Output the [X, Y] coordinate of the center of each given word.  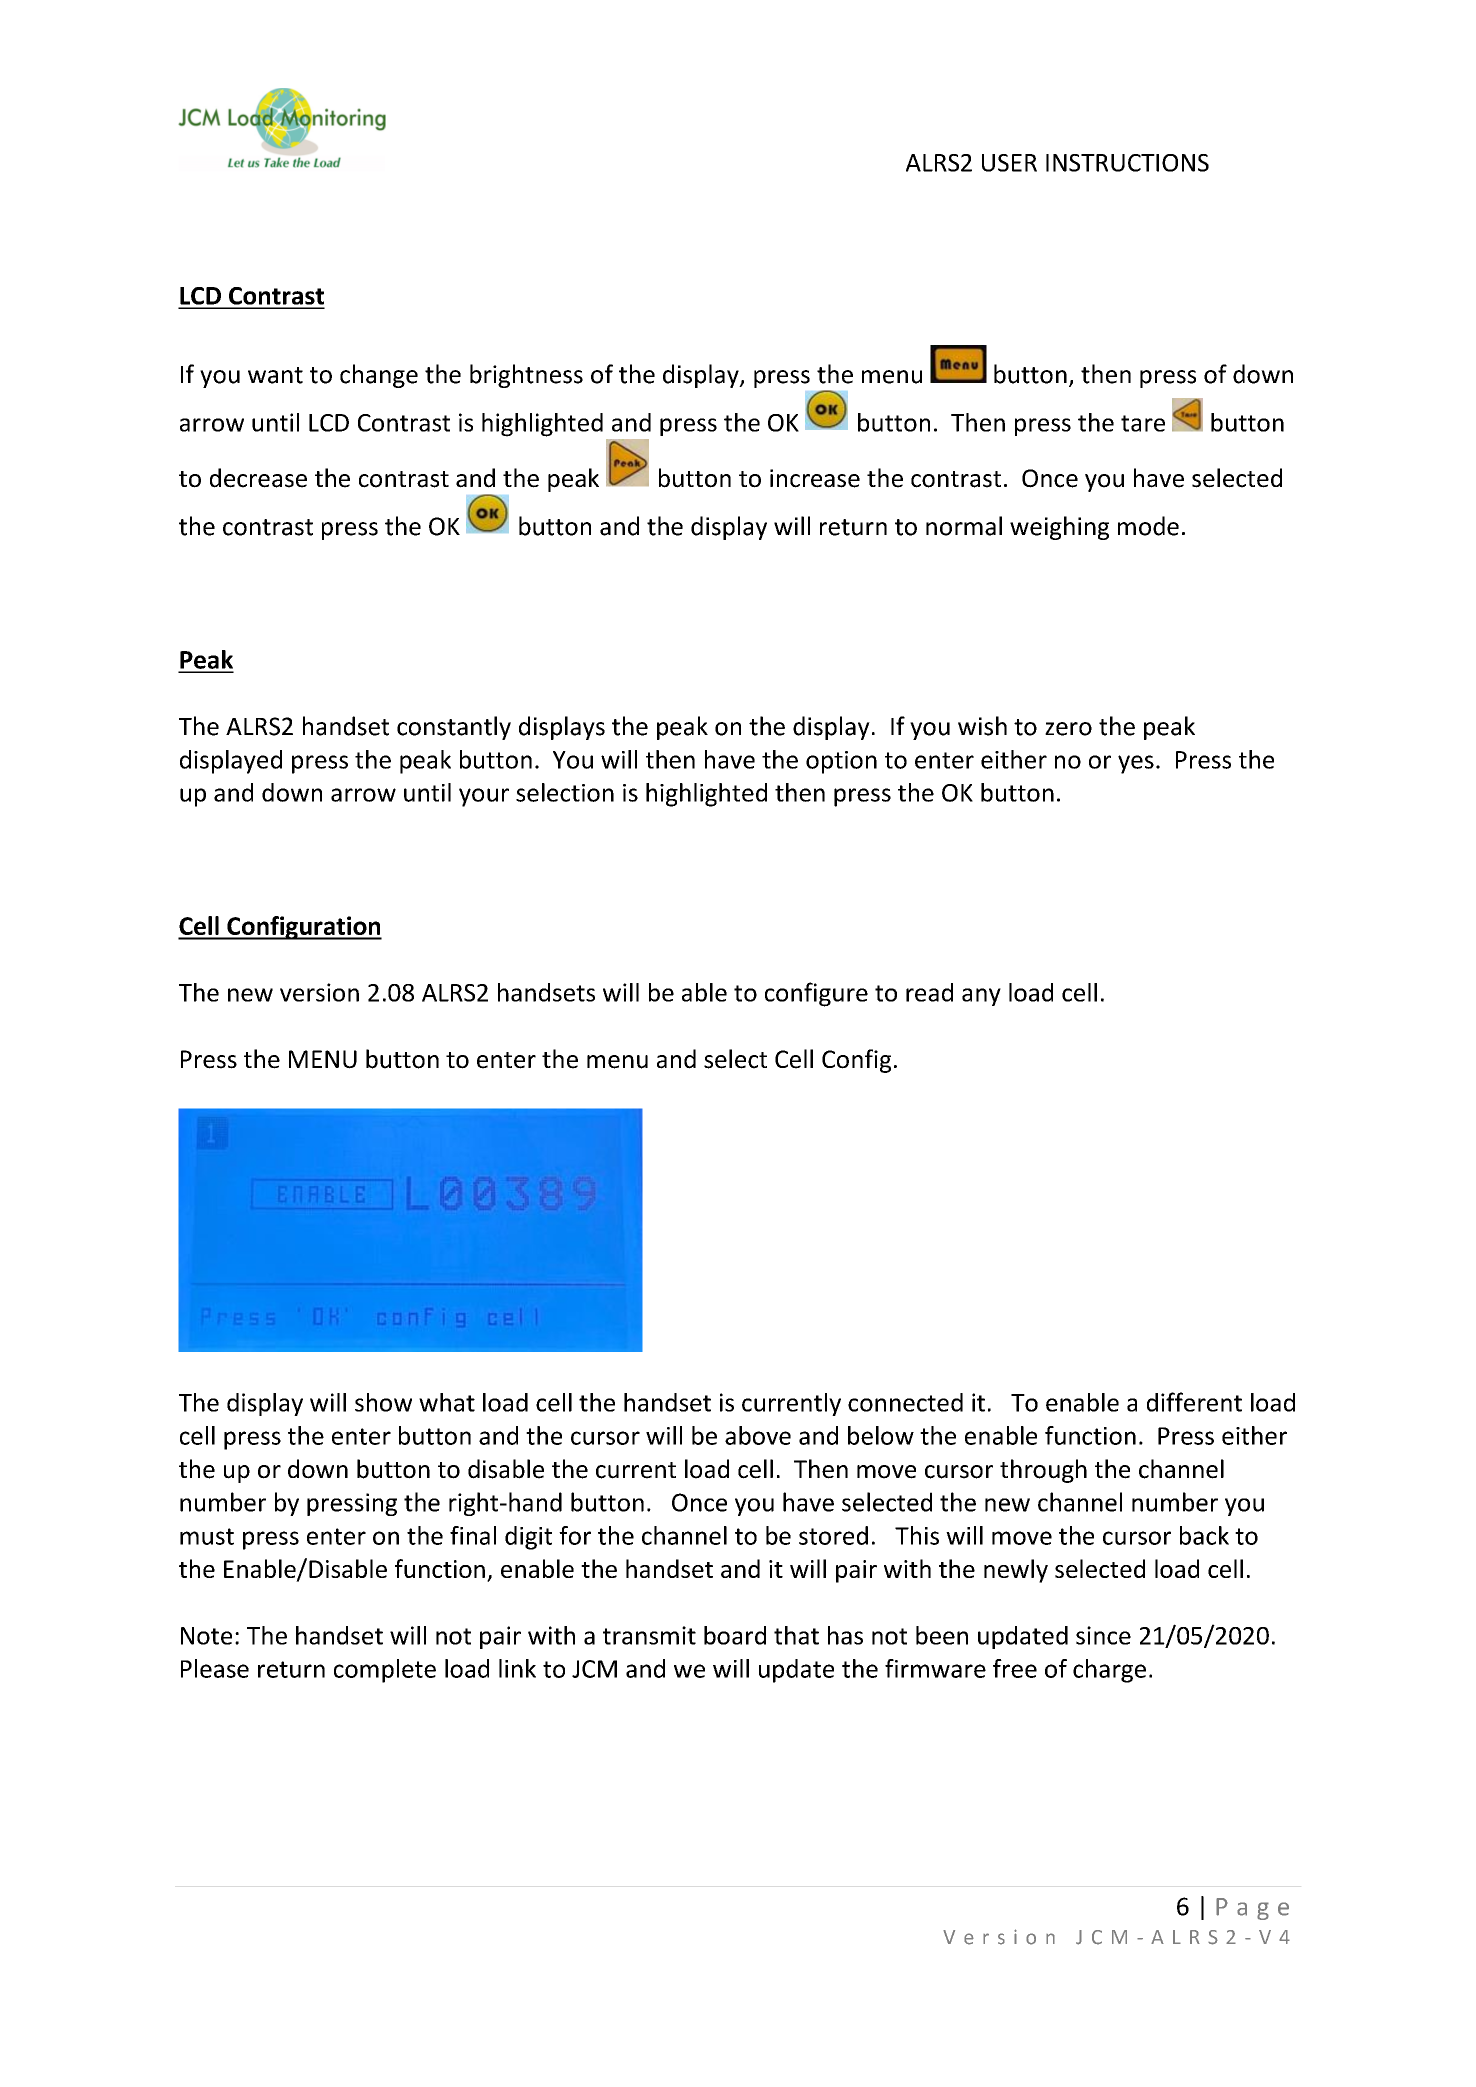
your [484, 797]
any [981, 997]
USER [1009, 163]
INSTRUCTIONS [1127, 163]
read [929, 992]
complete [385, 1671]
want [275, 375]
